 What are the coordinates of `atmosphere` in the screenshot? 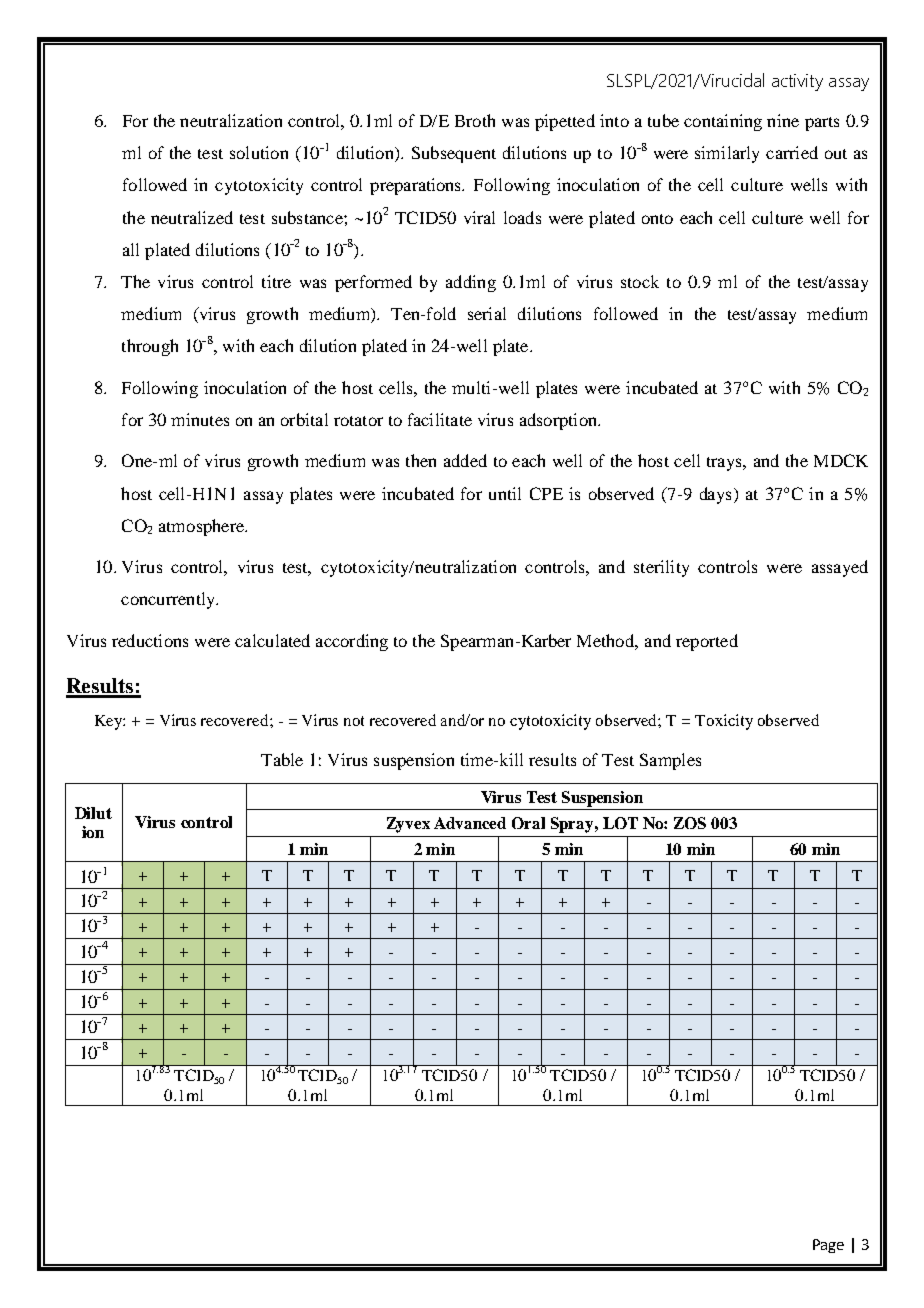 It's located at (202, 527).
